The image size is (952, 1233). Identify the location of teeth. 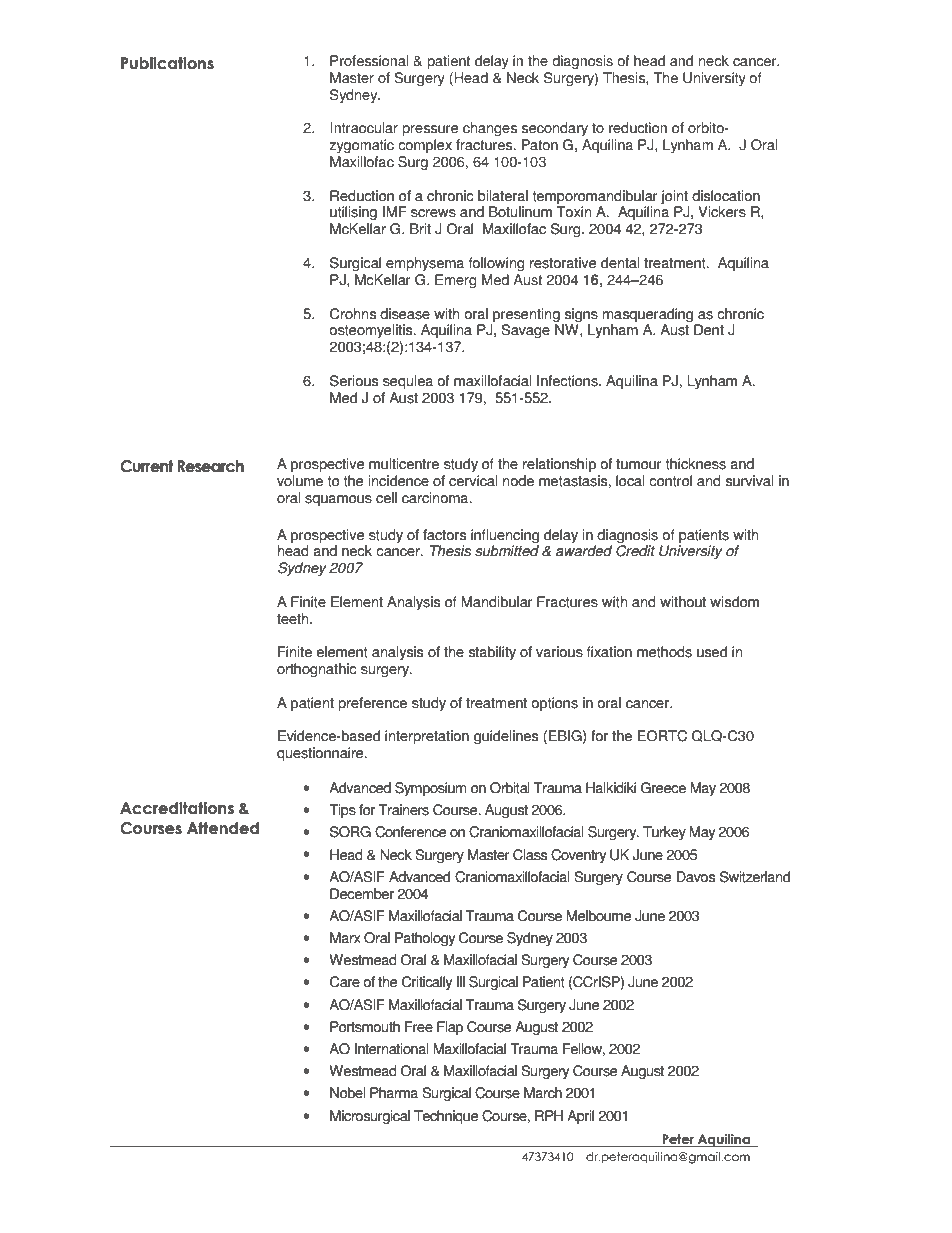
(294, 619).
